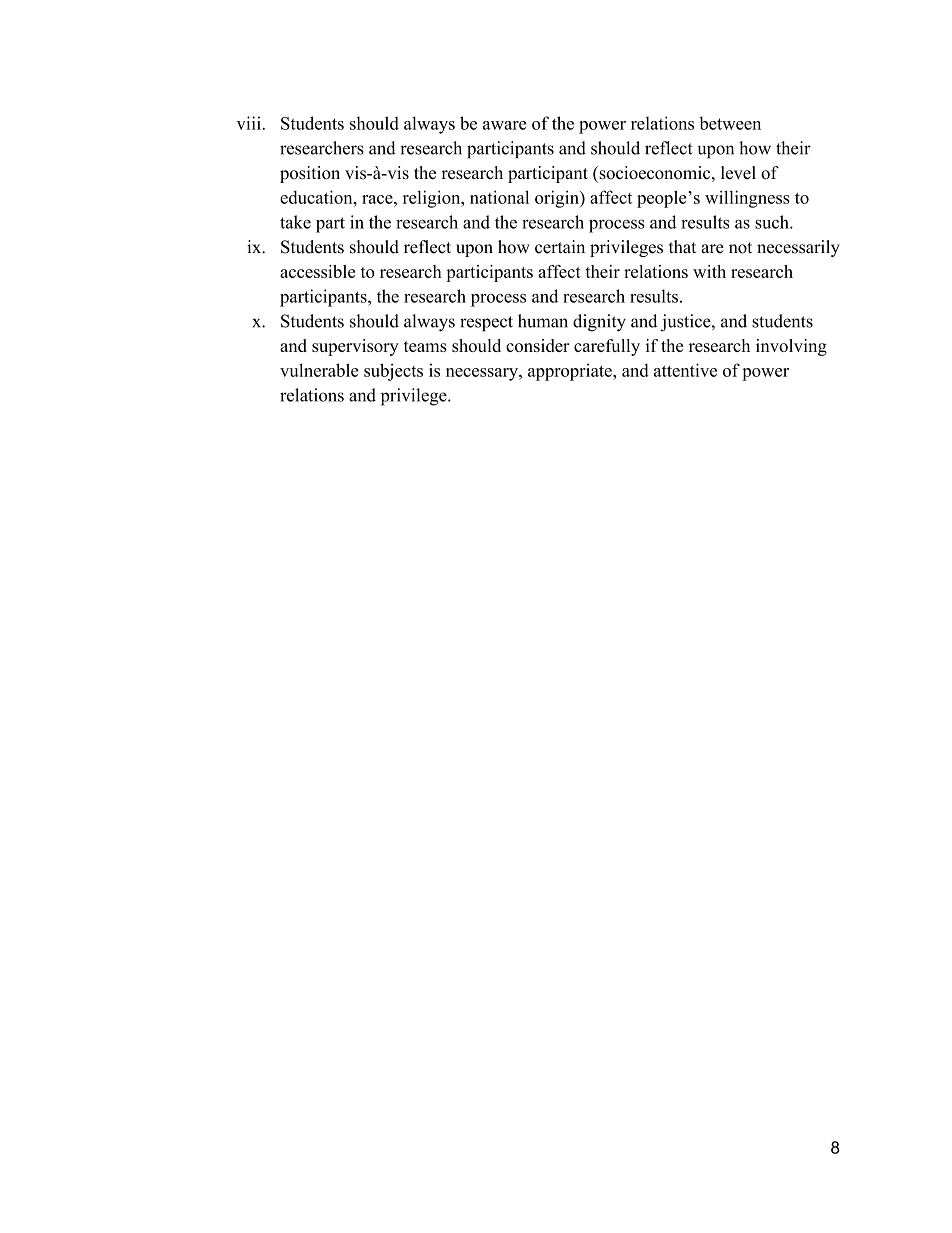  I want to click on dignity, so click(599, 323).
